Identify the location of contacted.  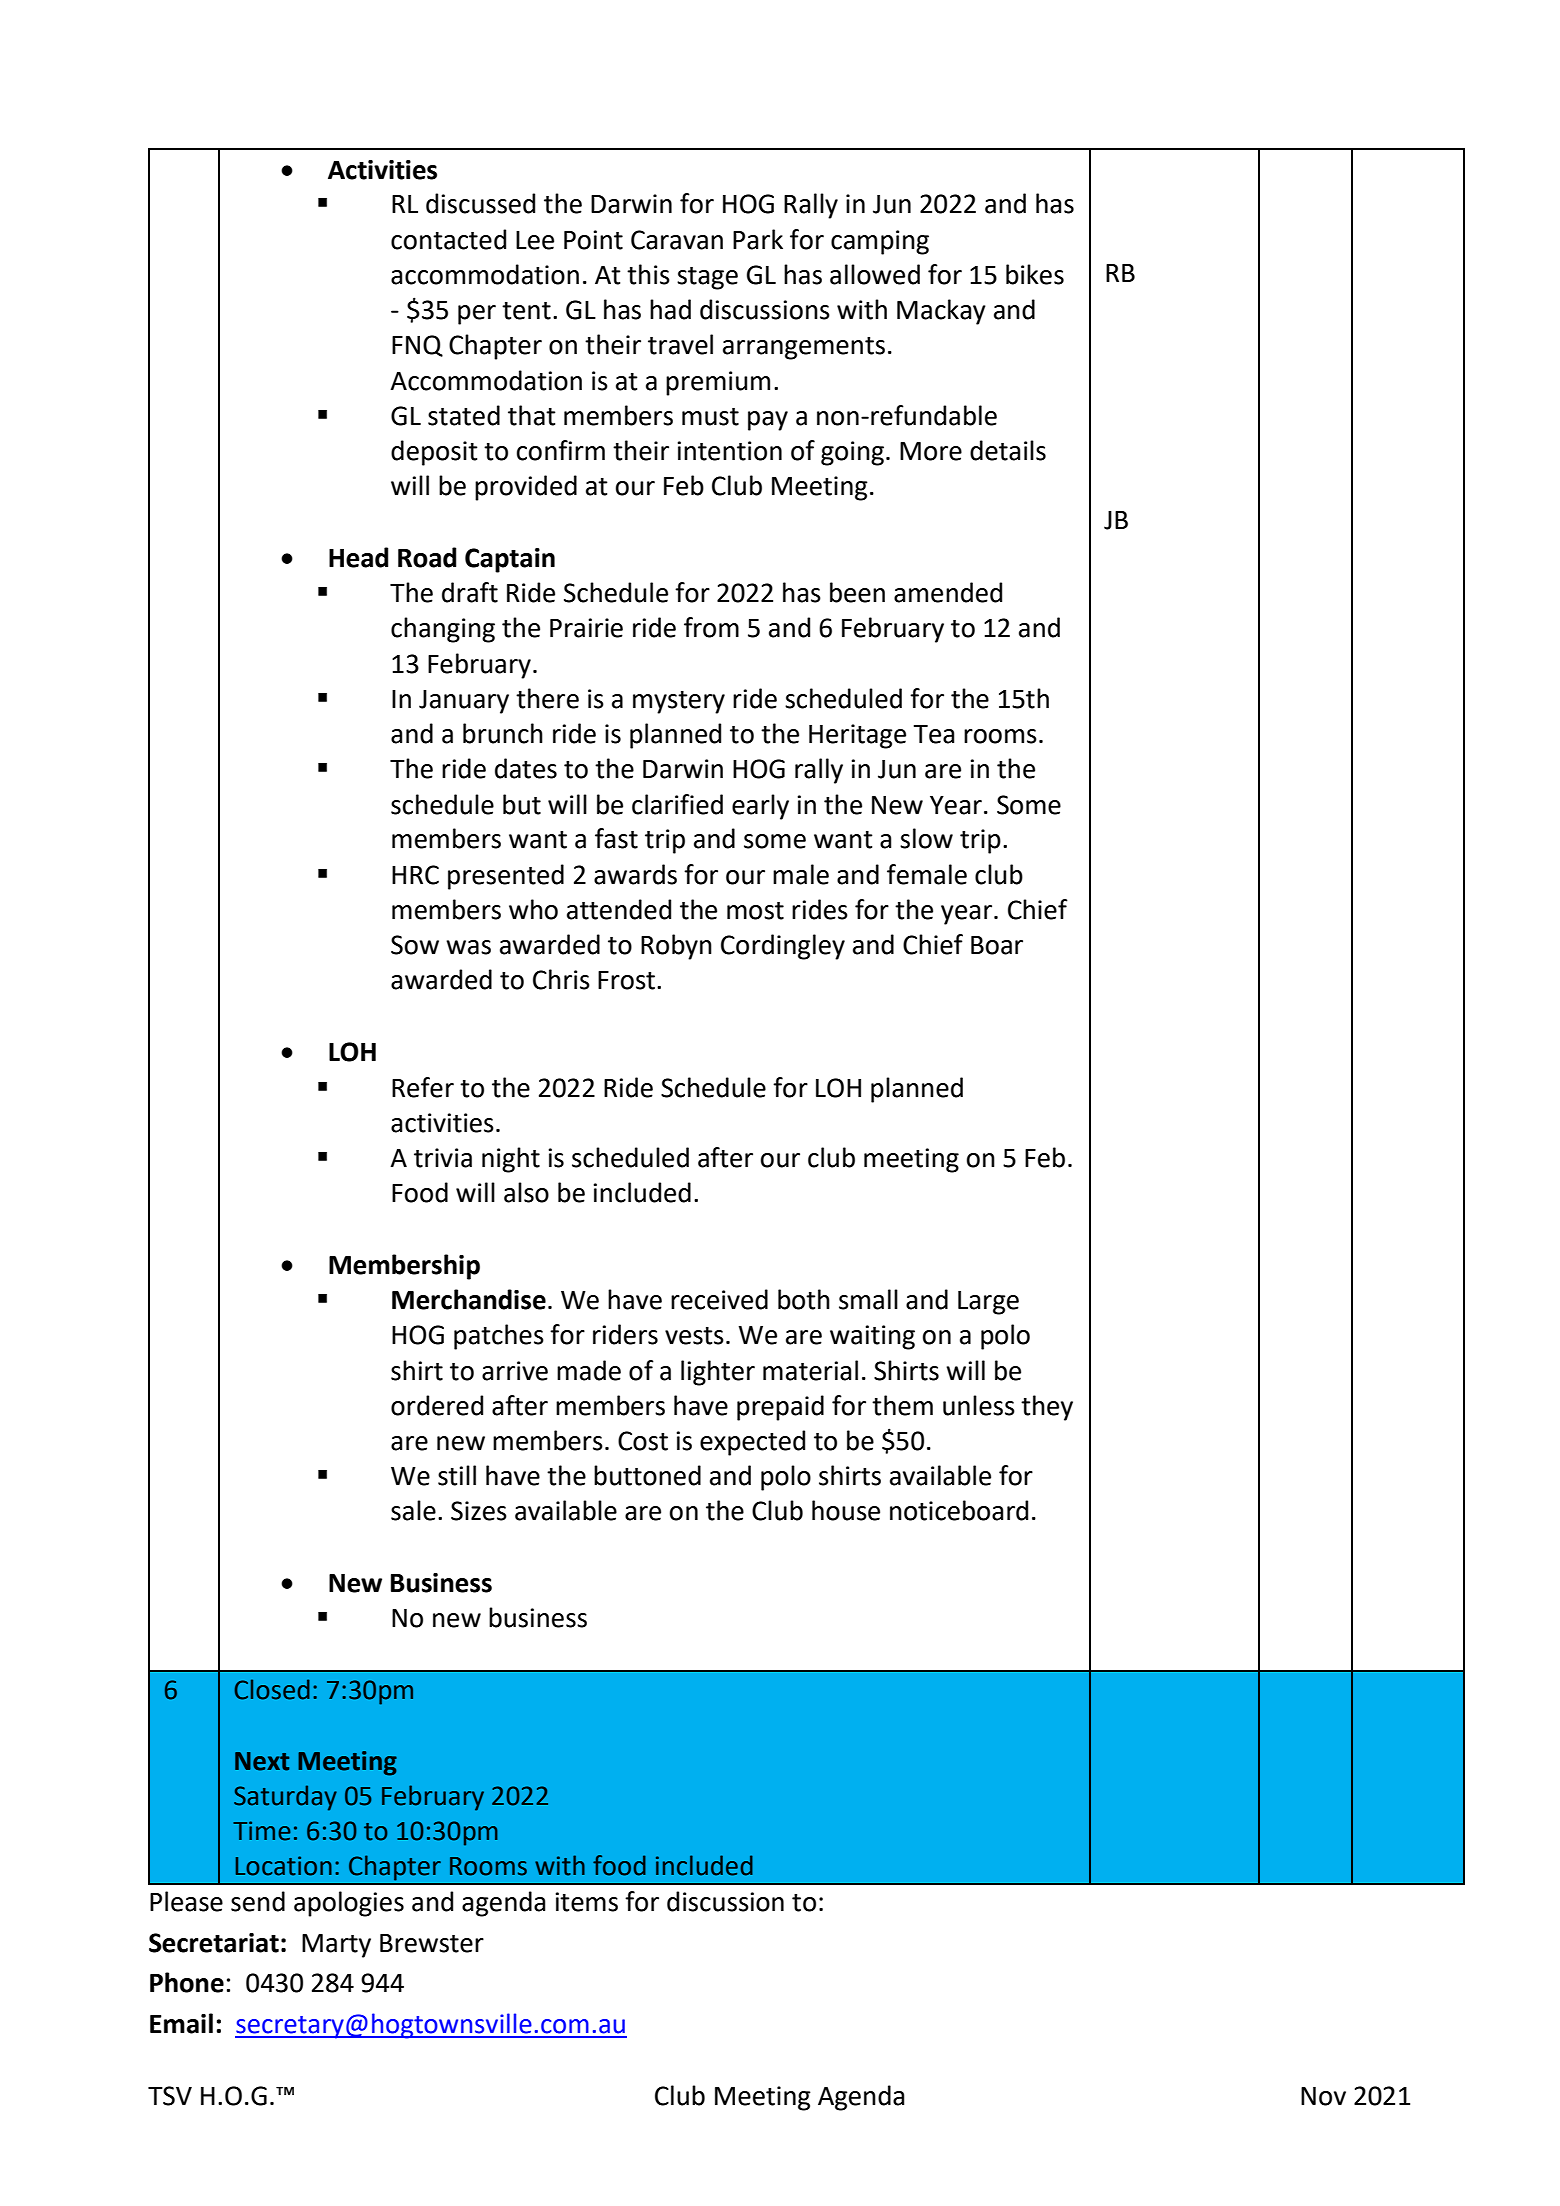
(448, 239).
